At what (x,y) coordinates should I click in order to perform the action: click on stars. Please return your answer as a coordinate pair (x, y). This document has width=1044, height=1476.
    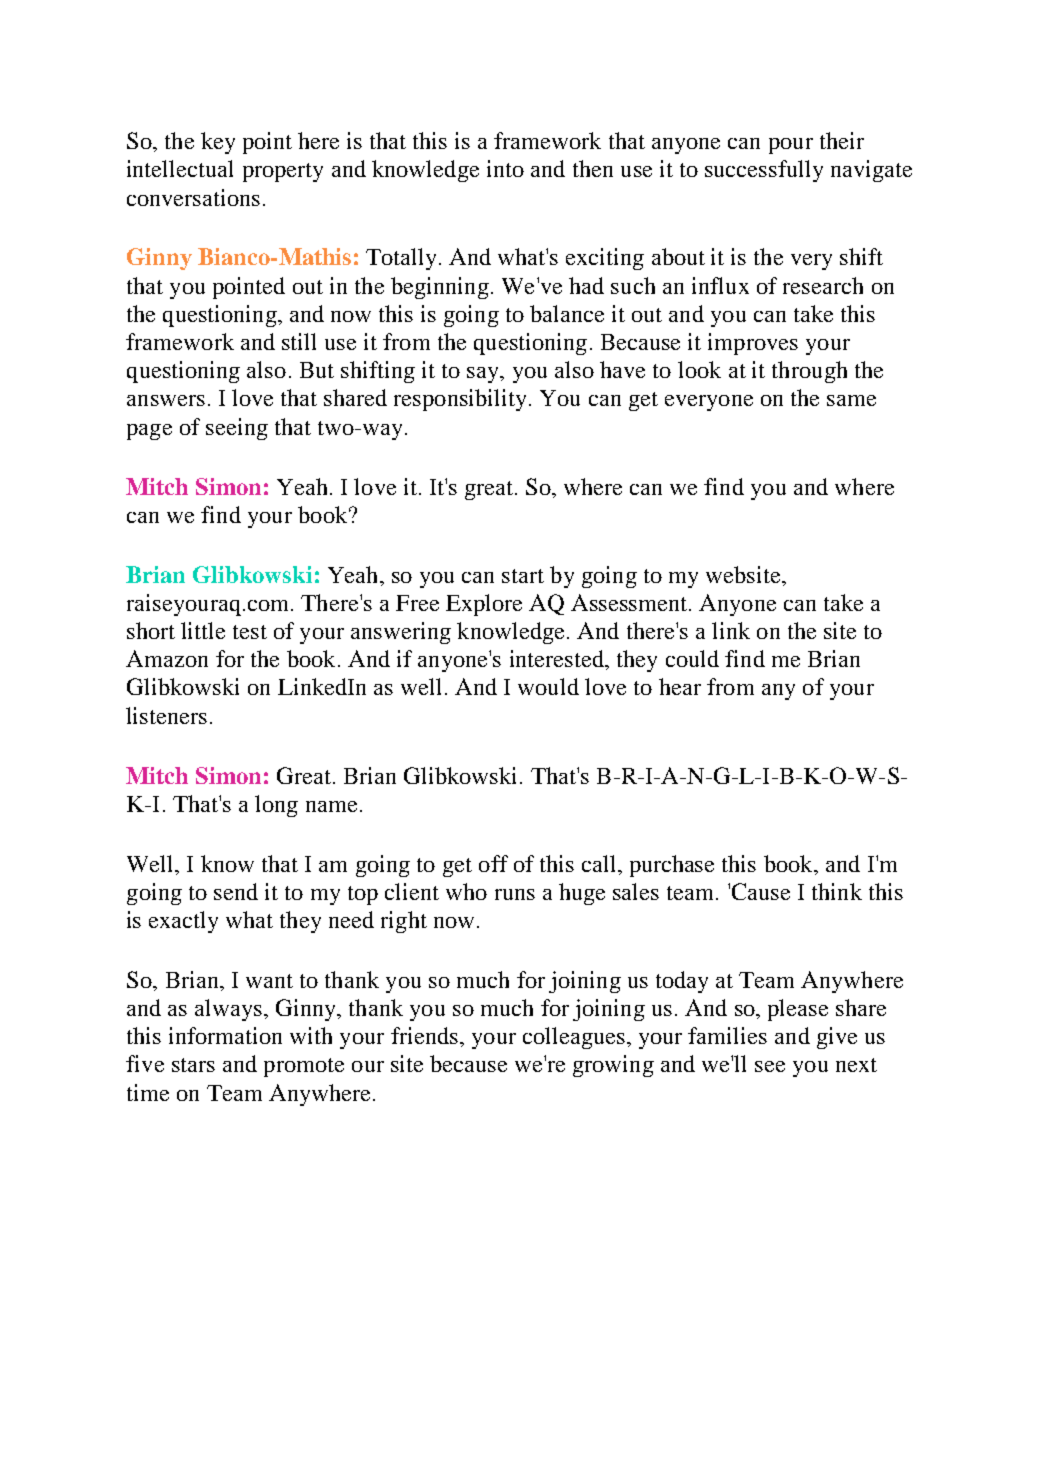
    Looking at the image, I should click on (193, 1065).
